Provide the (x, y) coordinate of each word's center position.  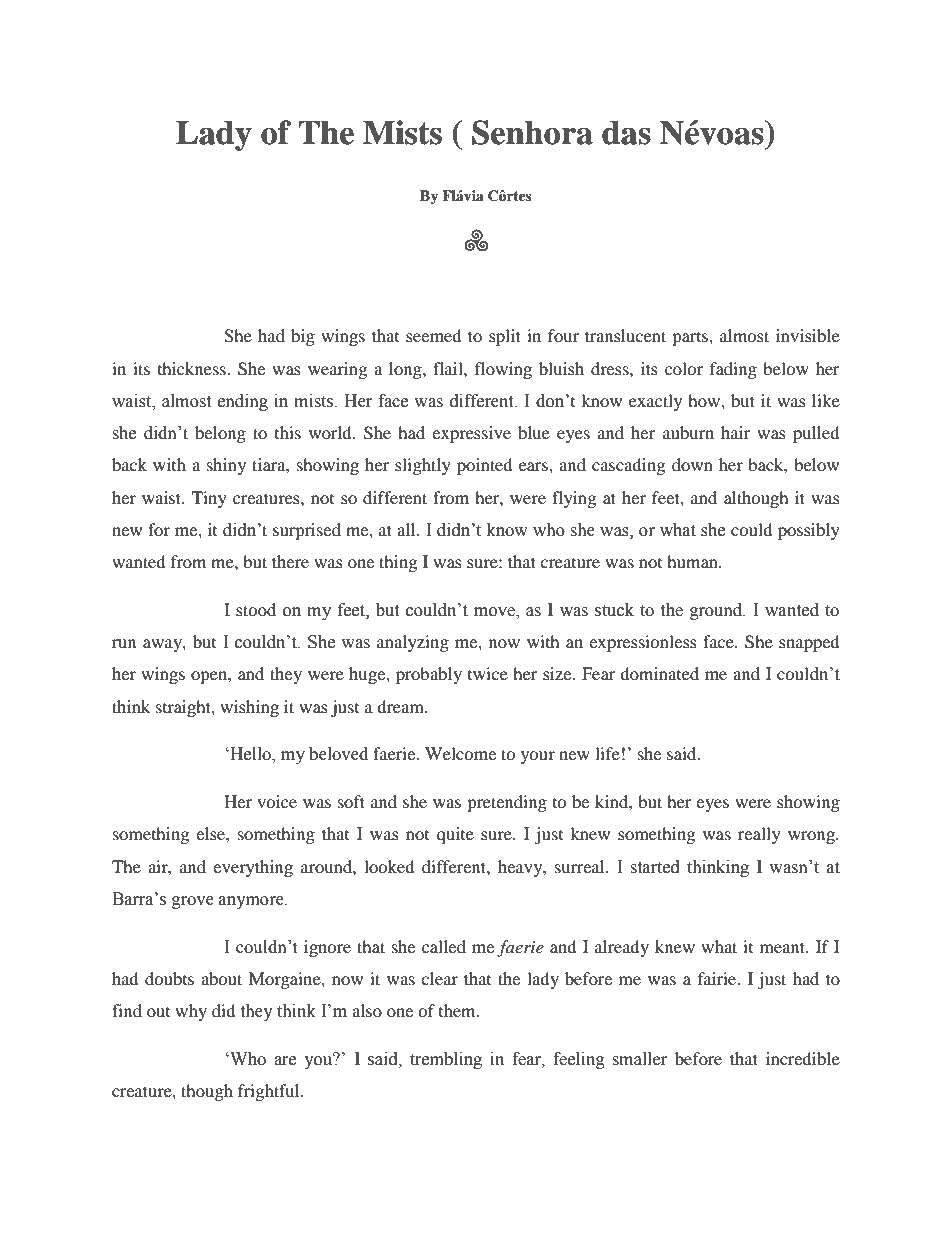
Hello (250, 755)
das (626, 133)
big (303, 337)
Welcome (460, 753)
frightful (270, 1092)
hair (735, 432)
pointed (485, 466)
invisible (808, 335)
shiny (226, 466)
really (759, 835)
